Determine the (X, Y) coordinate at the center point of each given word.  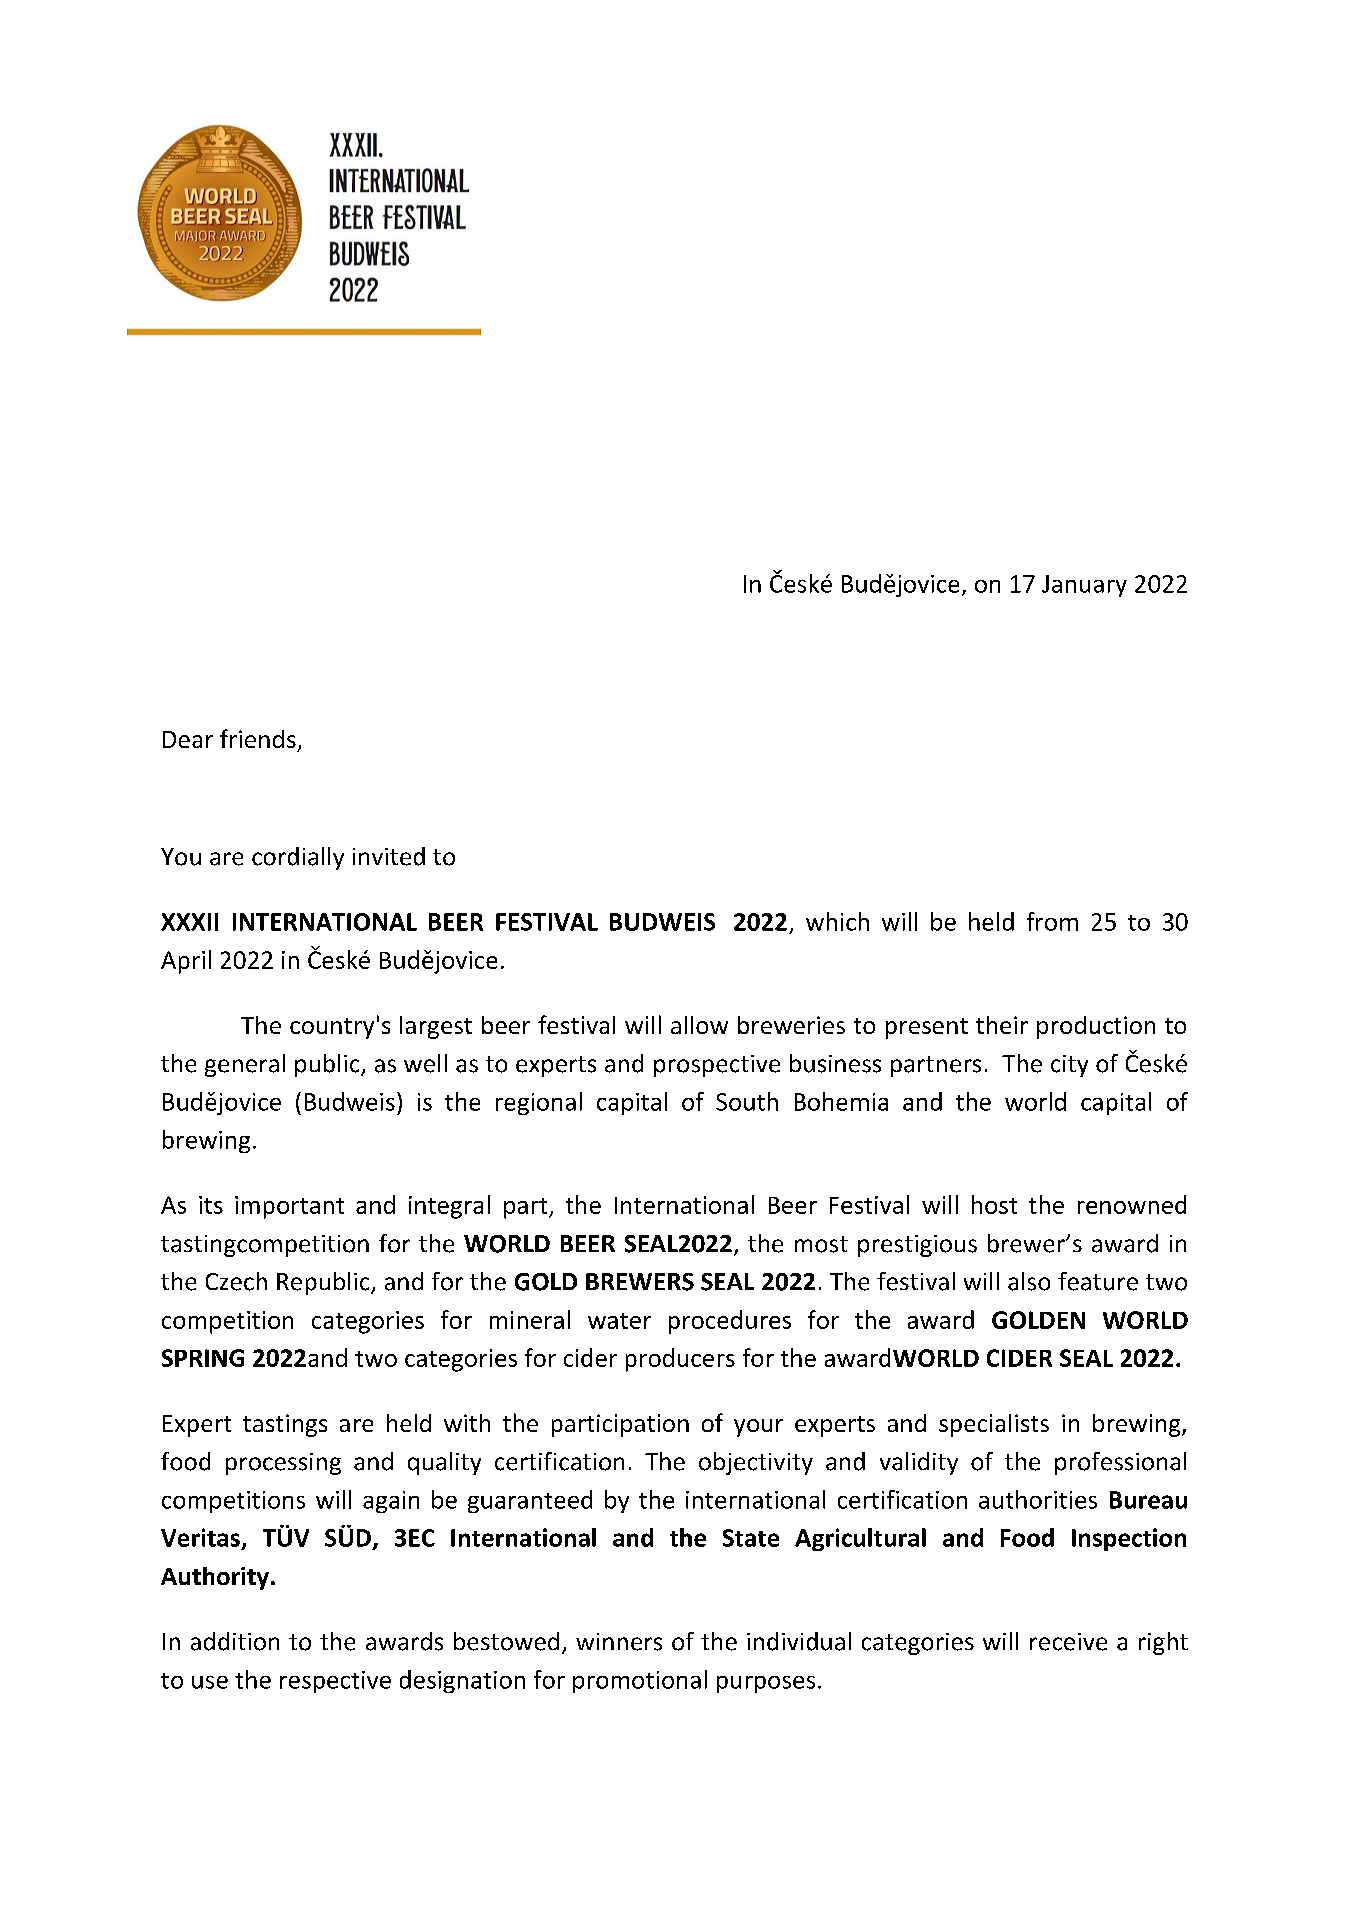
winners (619, 1642)
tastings (285, 1425)
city (1069, 1066)
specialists (994, 1425)
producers (680, 1360)
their (1002, 1025)
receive (1068, 1642)
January (1084, 586)
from (1052, 921)
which (837, 921)
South (747, 1101)
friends (258, 738)
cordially (298, 858)
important (289, 1207)
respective (335, 1682)
